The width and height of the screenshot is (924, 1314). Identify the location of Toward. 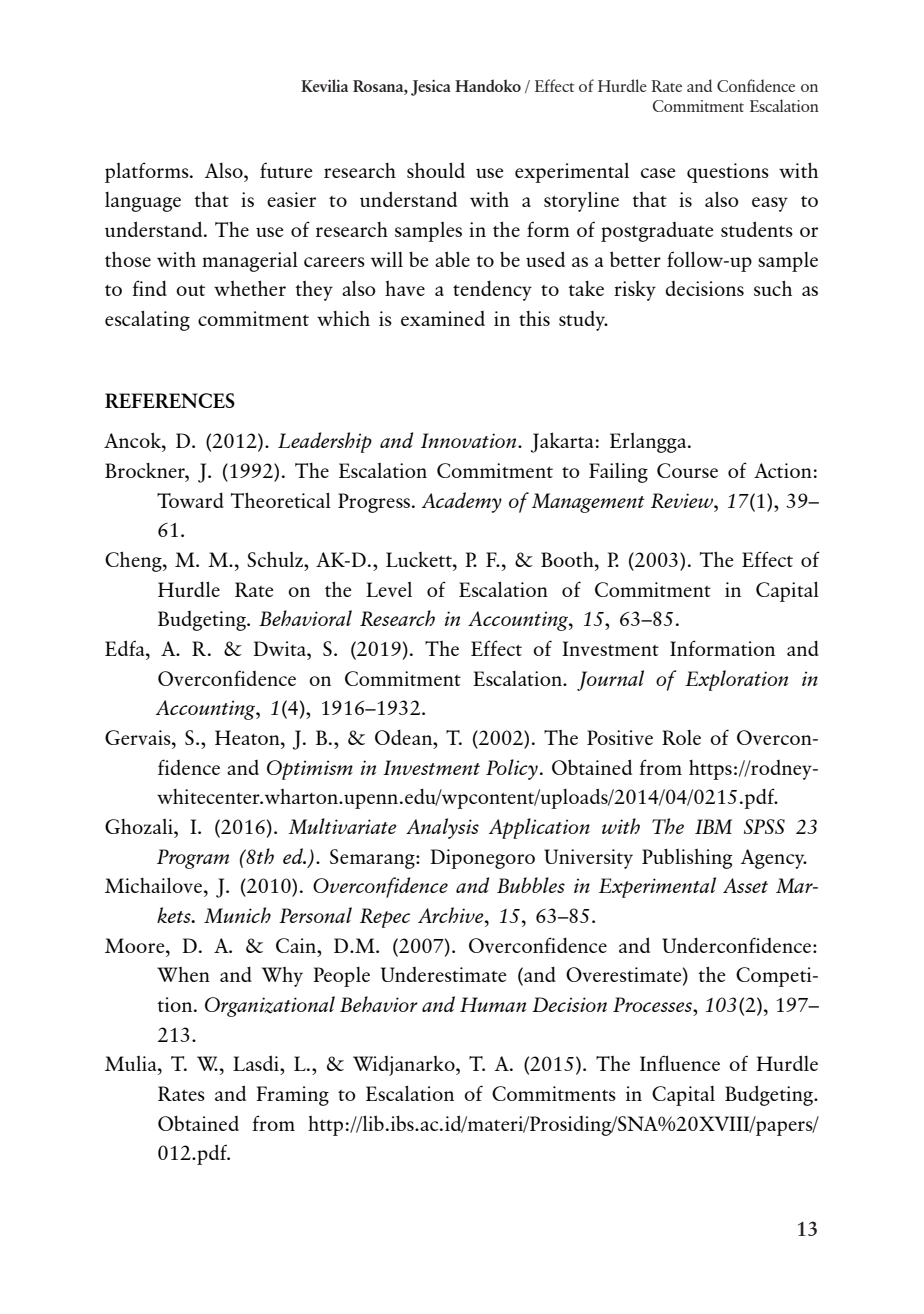
(190, 500).
